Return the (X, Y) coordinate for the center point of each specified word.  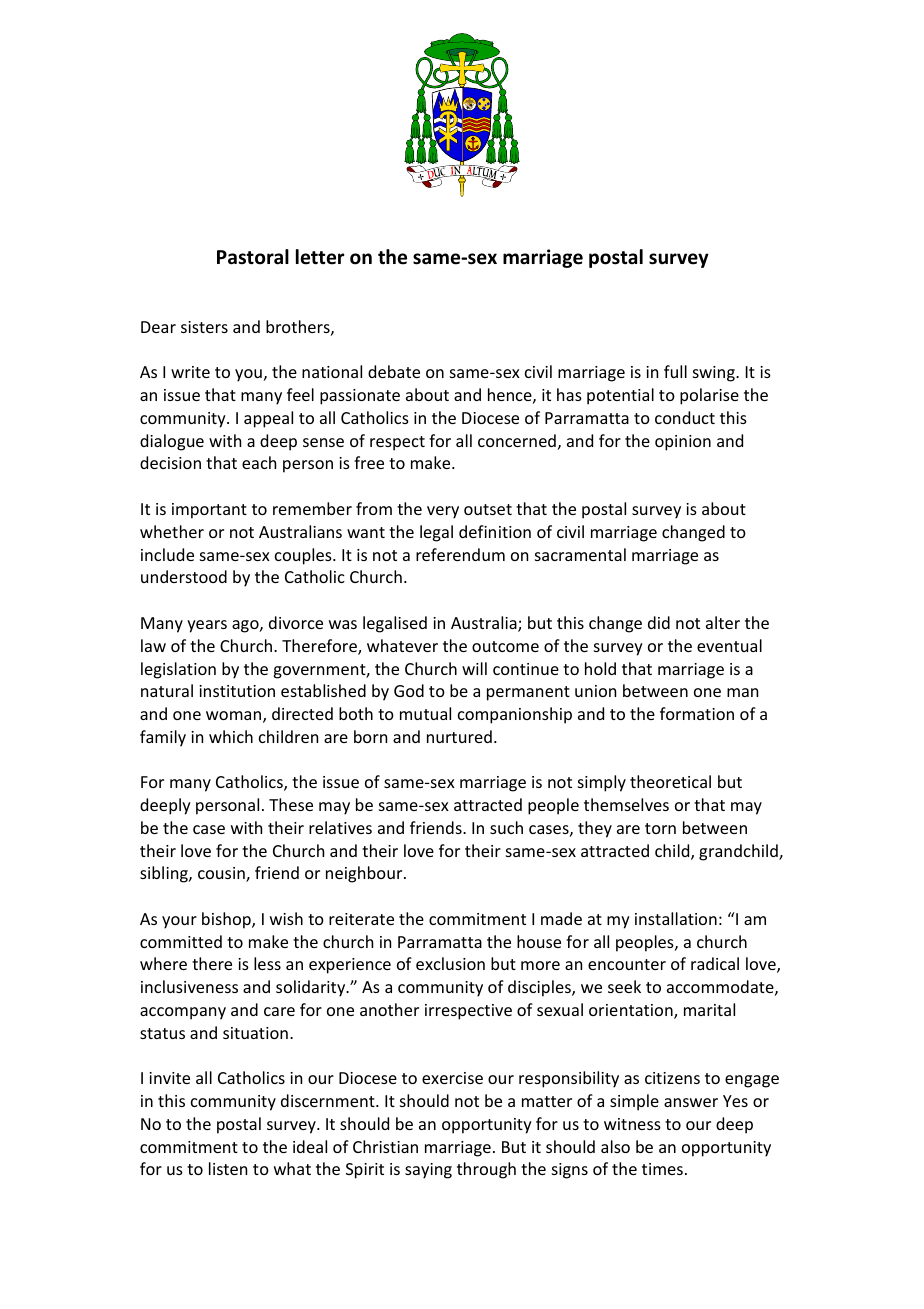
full (675, 371)
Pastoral (253, 257)
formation (697, 713)
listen (228, 1168)
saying (428, 1171)
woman (235, 717)
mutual (425, 713)
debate (394, 371)
